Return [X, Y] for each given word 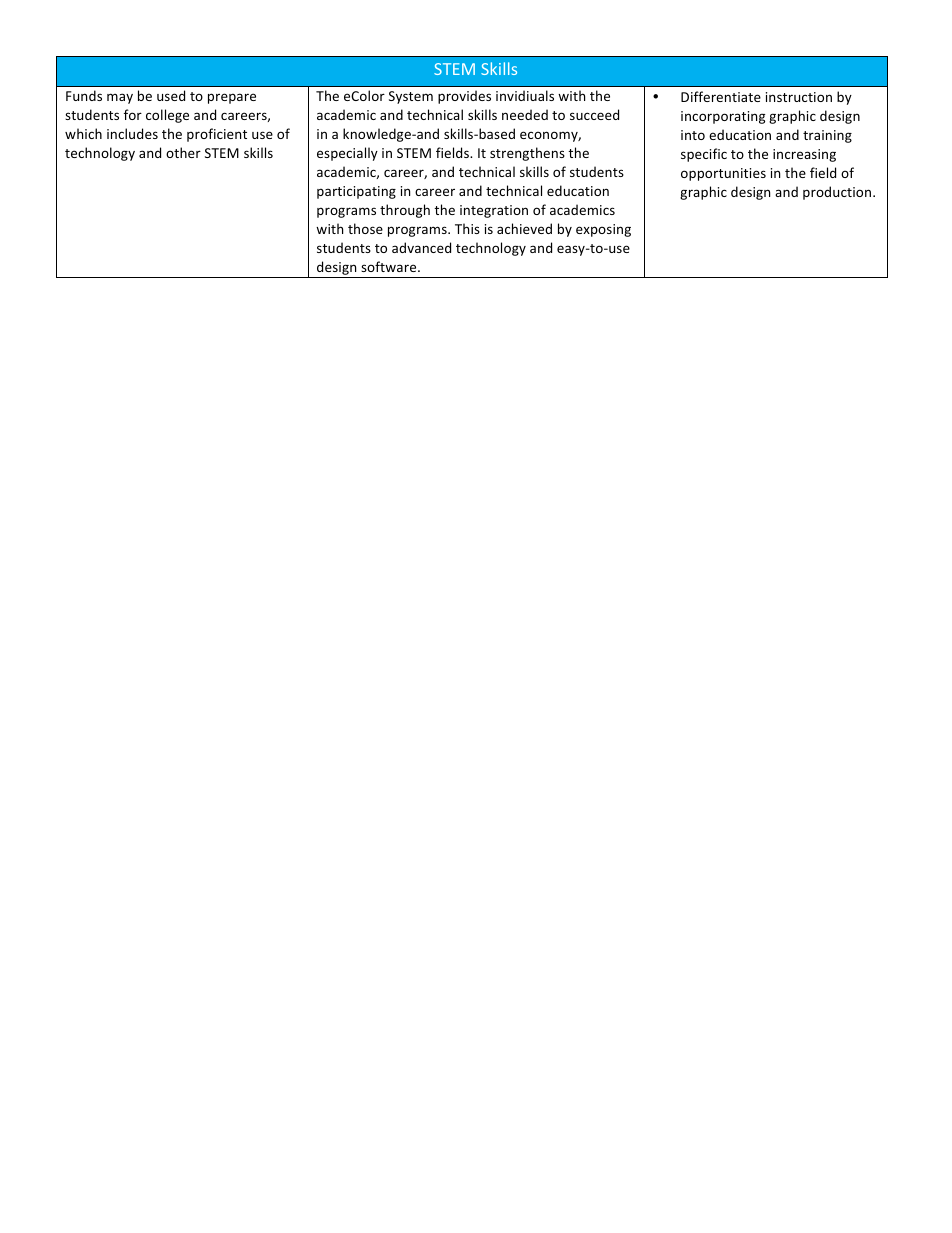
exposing [603, 230]
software [390, 266]
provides [464, 97]
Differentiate [721, 96]
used [171, 95]
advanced [421, 247]
